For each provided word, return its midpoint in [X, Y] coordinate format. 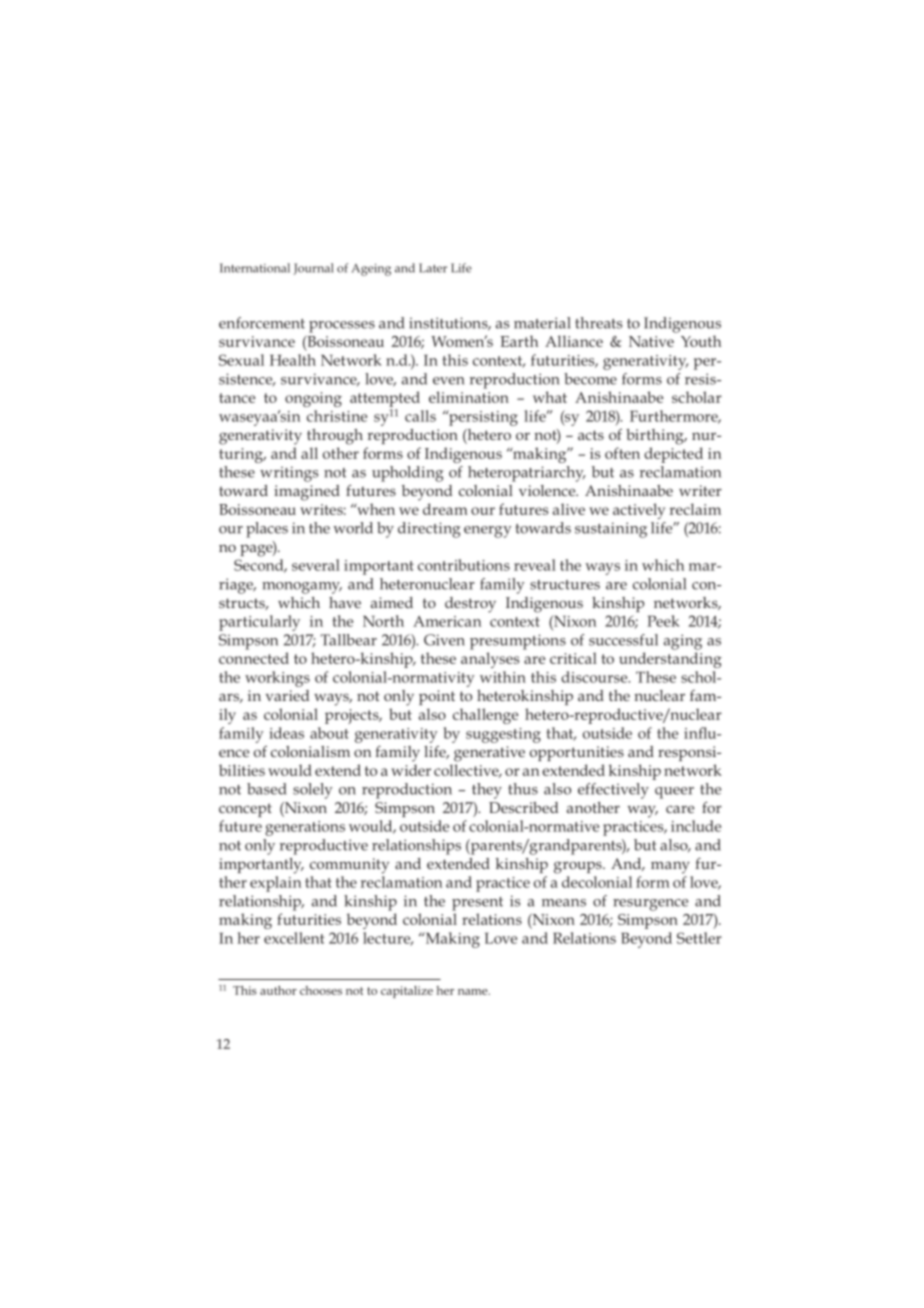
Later [433, 268]
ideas [286, 733]
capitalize [407, 992]
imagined [307, 493]
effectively [613, 791]
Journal [313, 269]
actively [639, 511]
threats [598, 323]
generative [489, 754]
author [278, 990]
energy [488, 532]
